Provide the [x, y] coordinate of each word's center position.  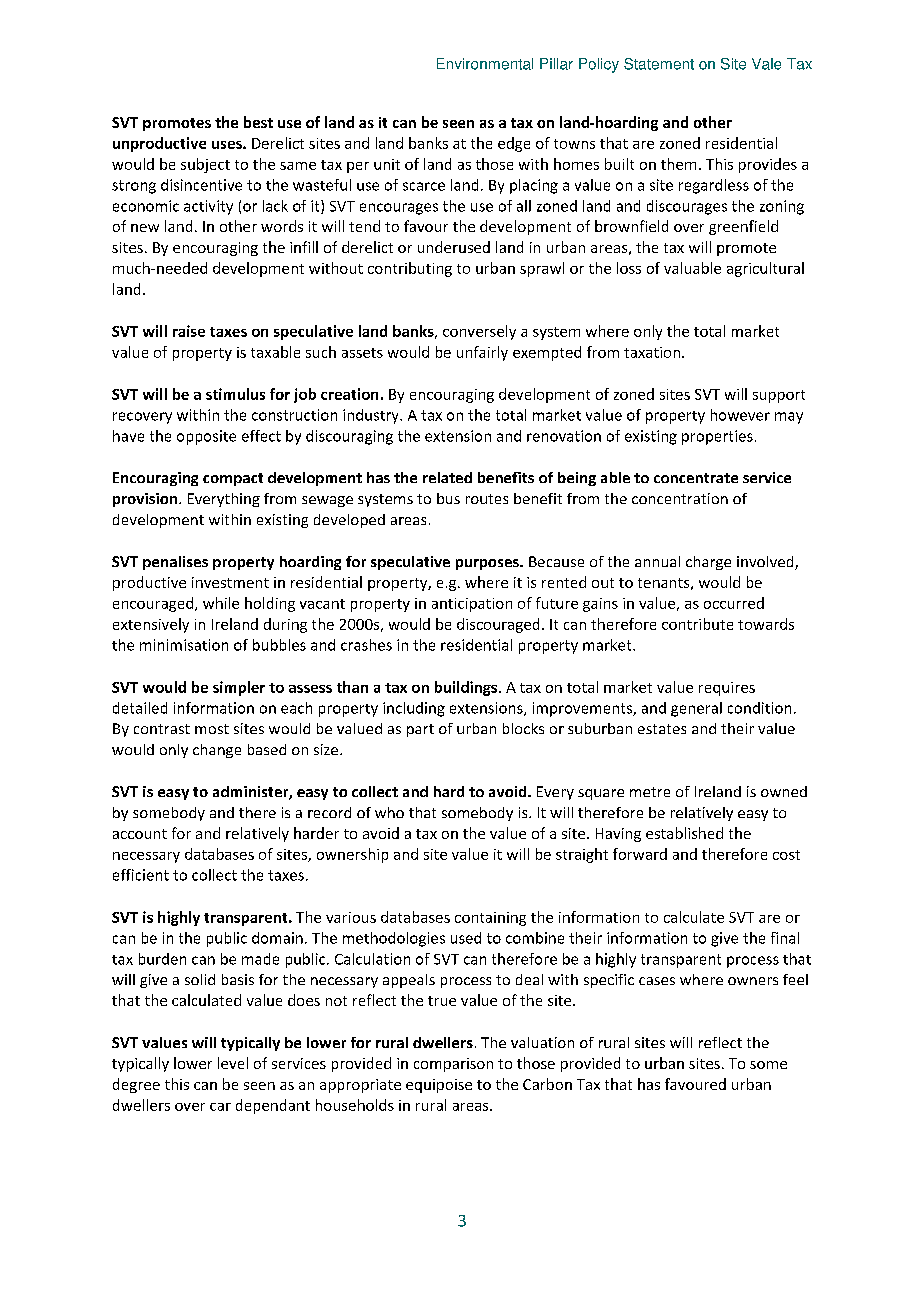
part [420, 730]
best [258, 122]
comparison [453, 1065]
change [217, 751]
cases [657, 981]
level [233, 1063]
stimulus [235, 394]
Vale [766, 64]
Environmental [485, 64]
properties [717, 437]
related [447, 477]
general [696, 709]
